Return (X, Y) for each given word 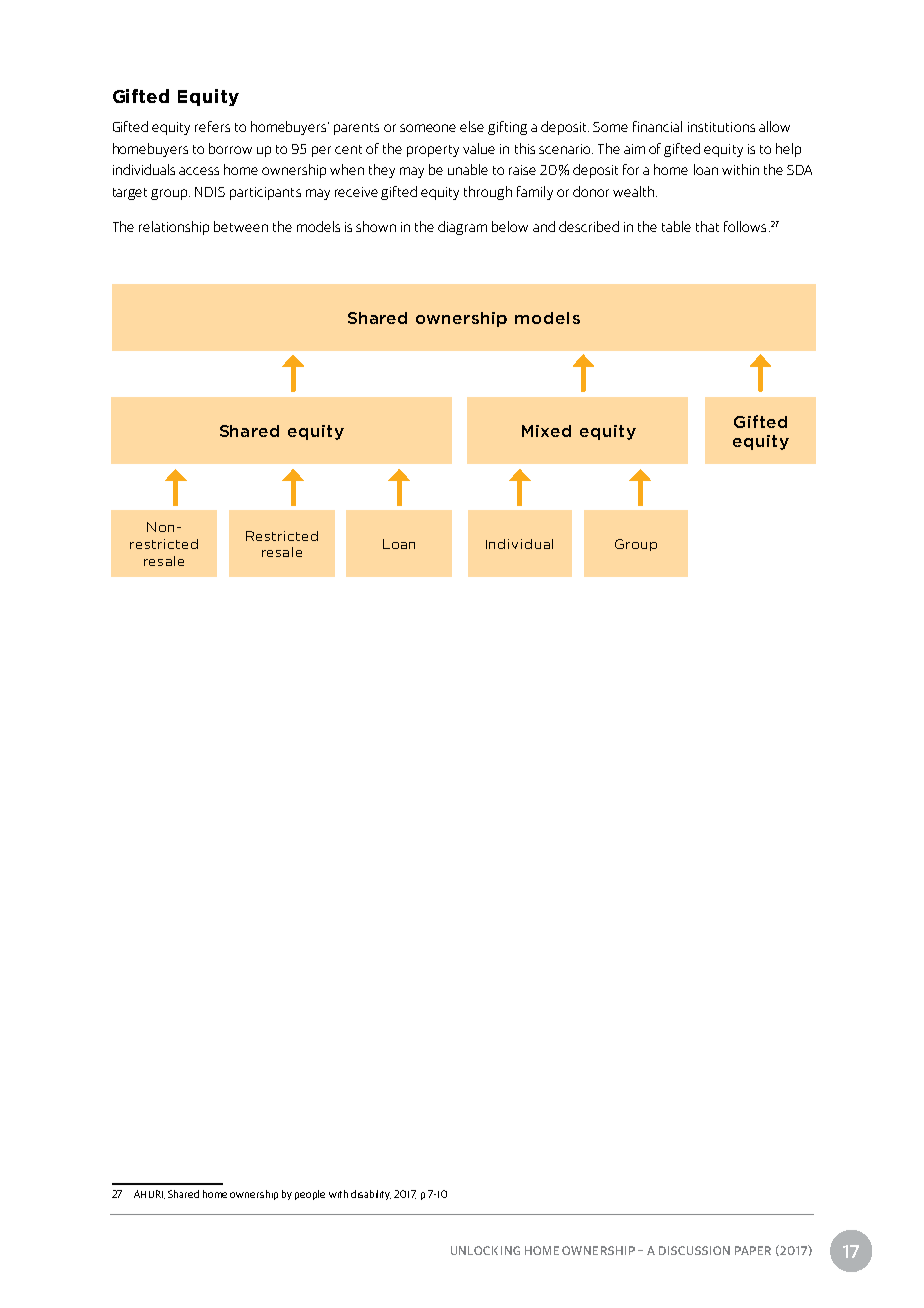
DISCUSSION (694, 1250)
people (310, 1195)
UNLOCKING (485, 1250)
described (589, 226)
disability (371, 1195)
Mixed (546, 431)
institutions (721, 127)
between (241, 226)
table (676, 226)
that (707, 226)
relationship (174, 228)
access (199, 171)
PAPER (753, 1250)
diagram (462, 228)
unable (468, 169)
